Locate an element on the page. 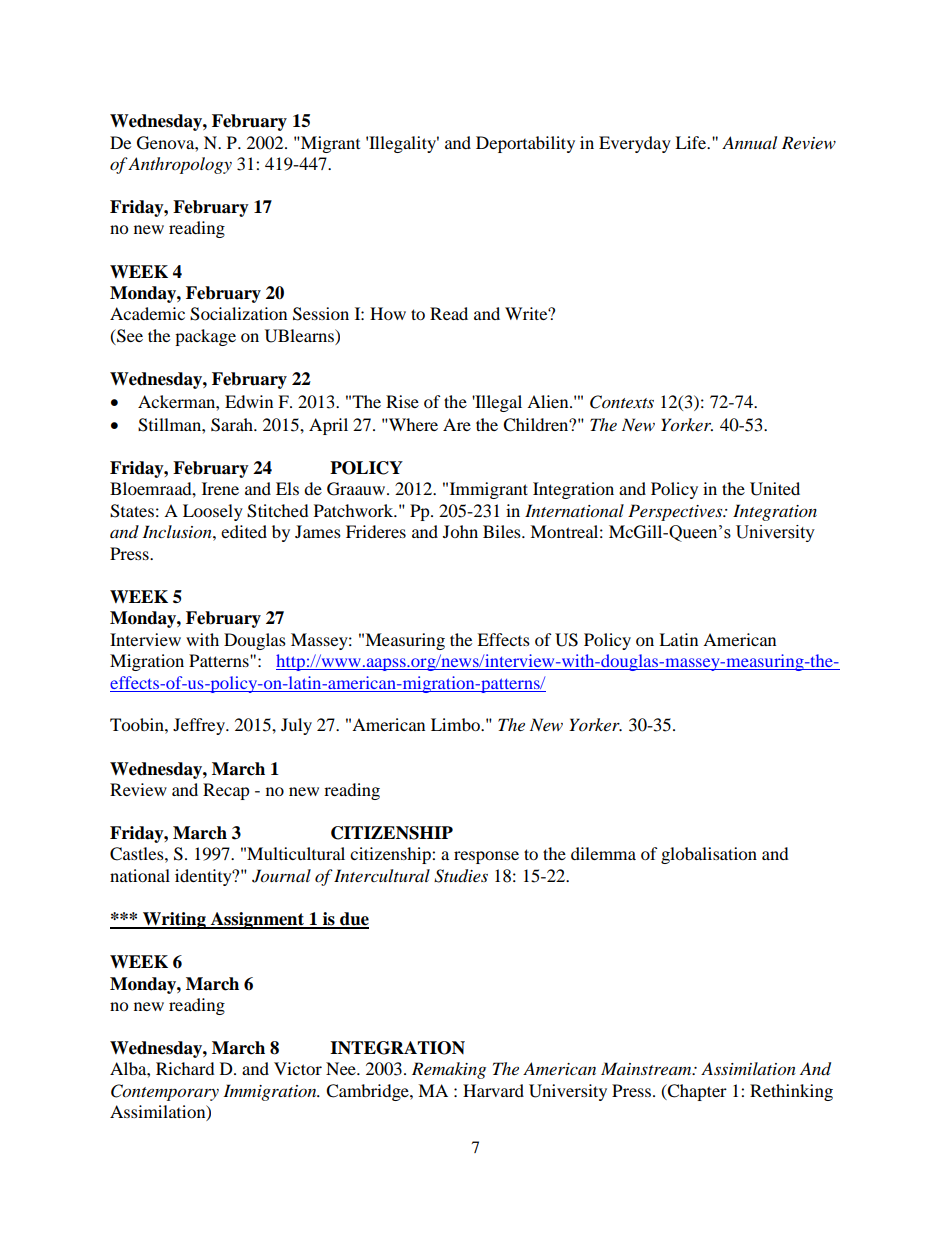 Image resolution: width=952 pixels, height=1233 pixels. Limbo is located at coordinates (456, 724).
